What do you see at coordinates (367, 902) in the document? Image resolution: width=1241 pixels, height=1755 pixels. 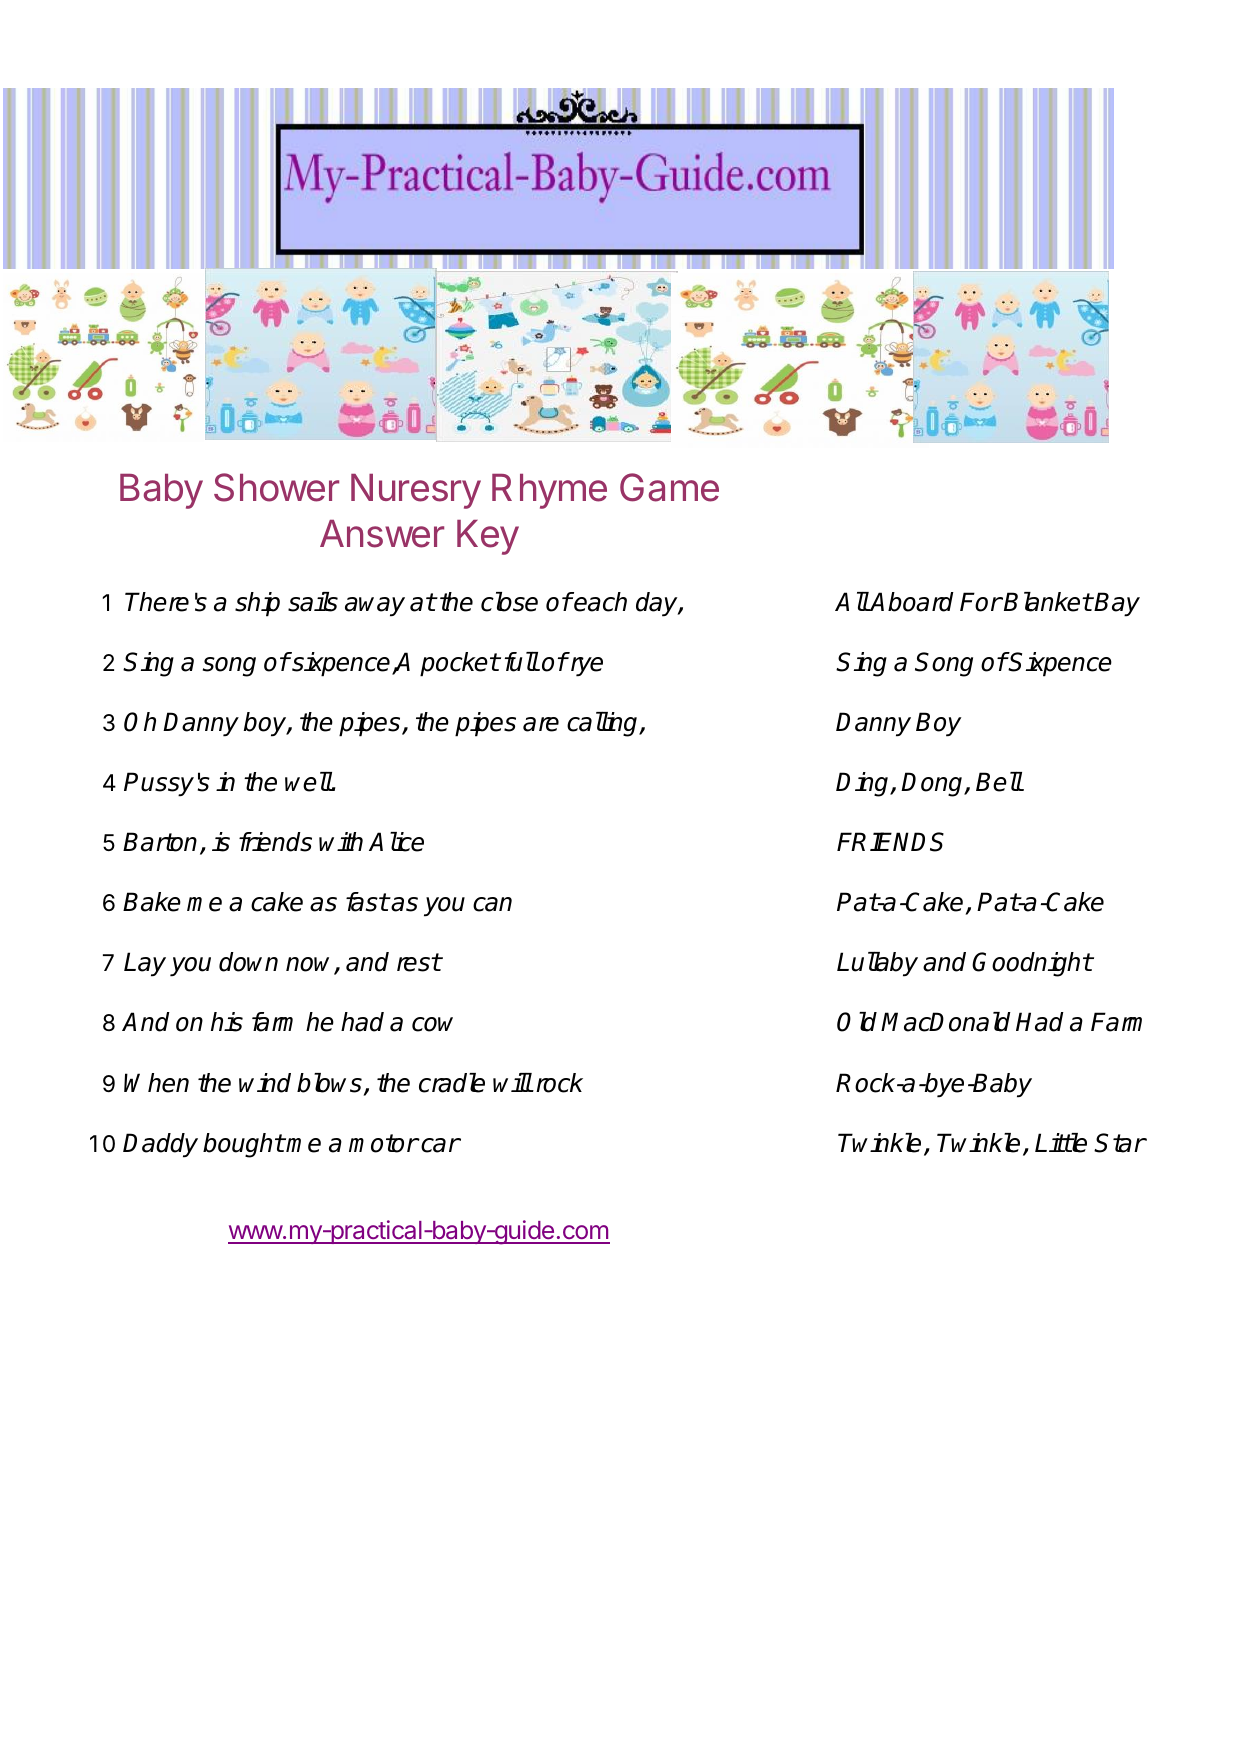 I see `fast` at bounding box center [367, 902].
